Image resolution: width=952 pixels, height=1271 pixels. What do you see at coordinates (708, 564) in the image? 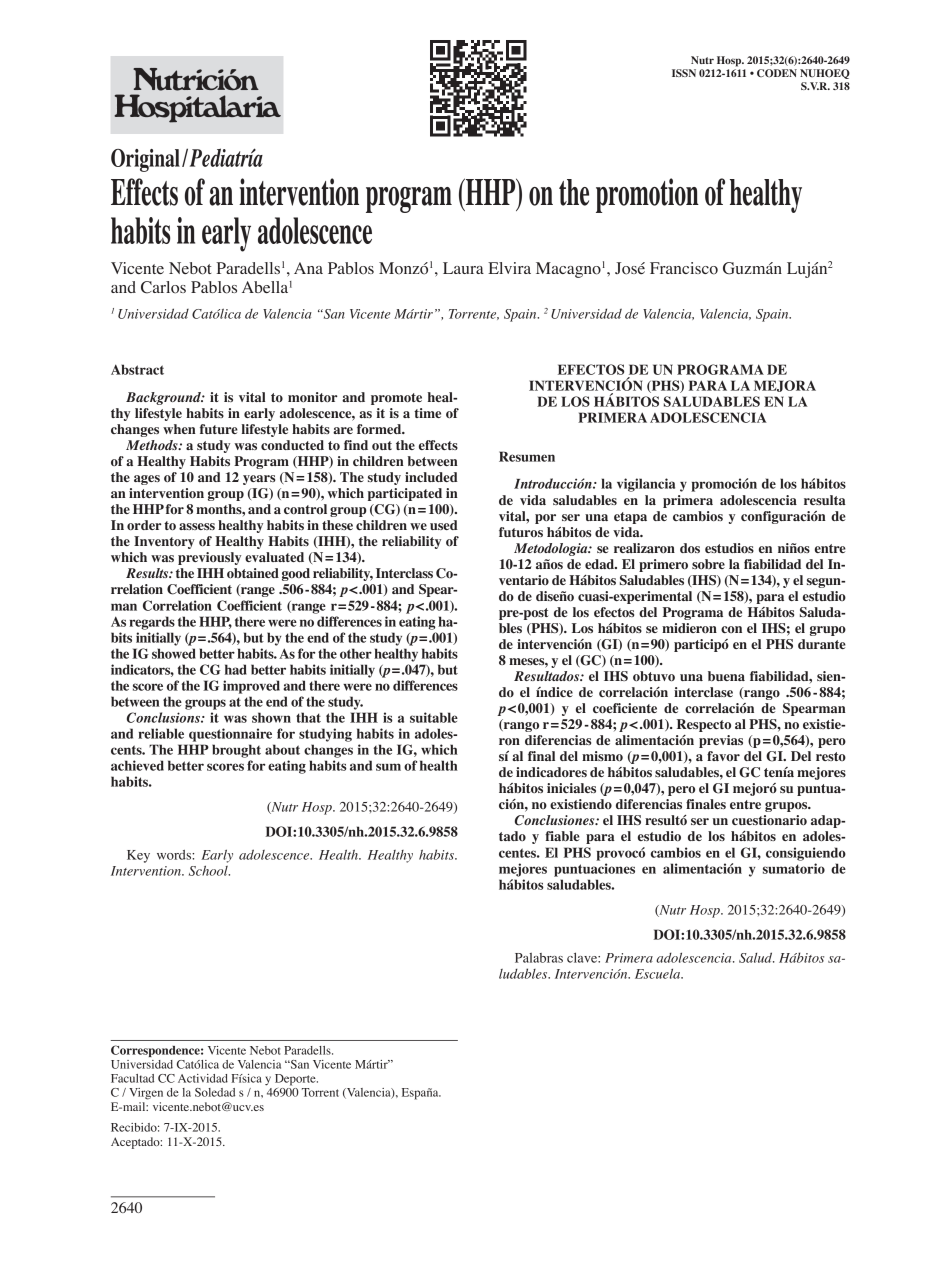
I see `sobre` at bounding box center [708, 564].
